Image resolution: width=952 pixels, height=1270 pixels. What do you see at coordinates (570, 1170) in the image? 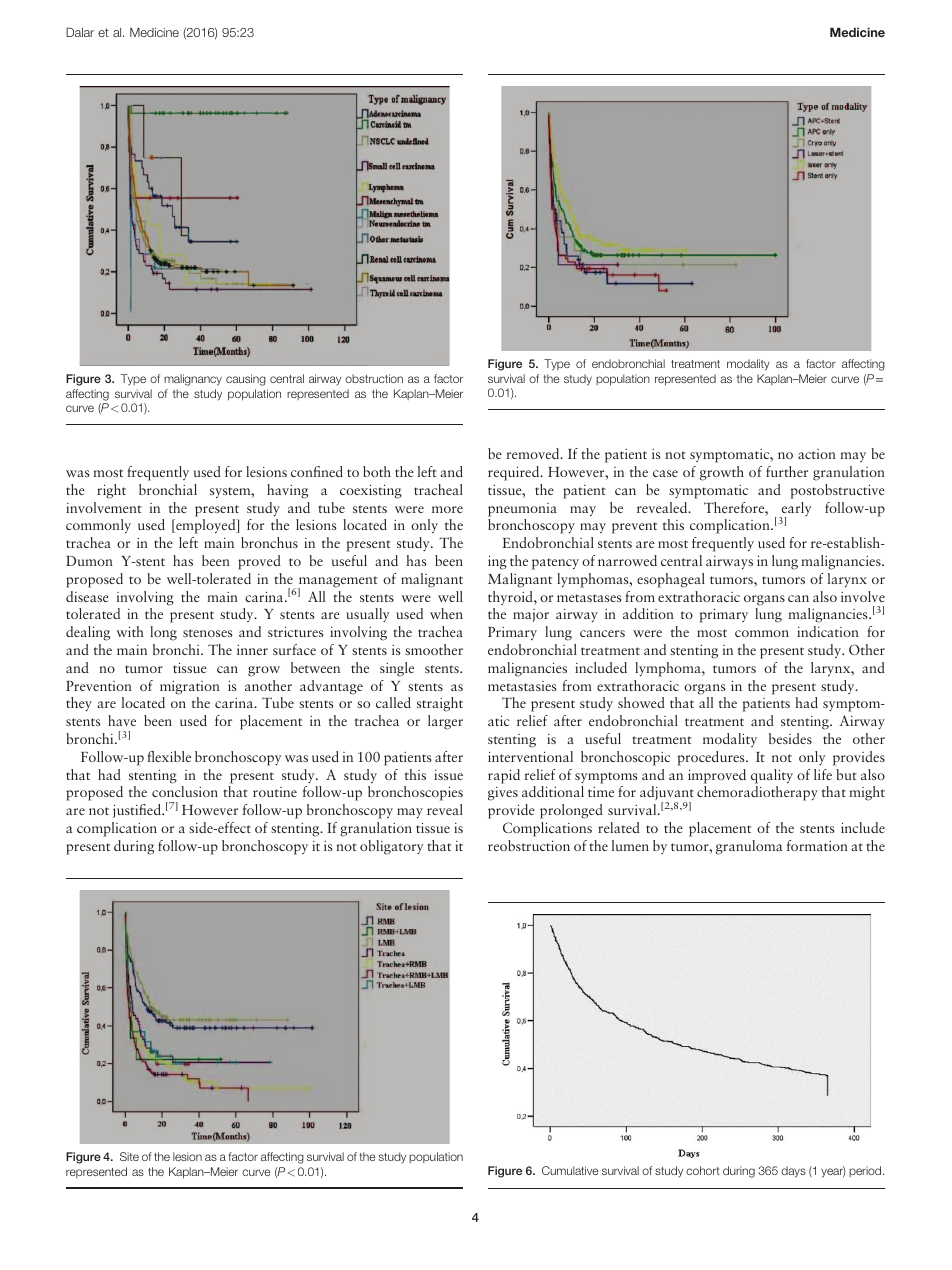
I see `Cumulative` at bounding box center [570, 1170].
